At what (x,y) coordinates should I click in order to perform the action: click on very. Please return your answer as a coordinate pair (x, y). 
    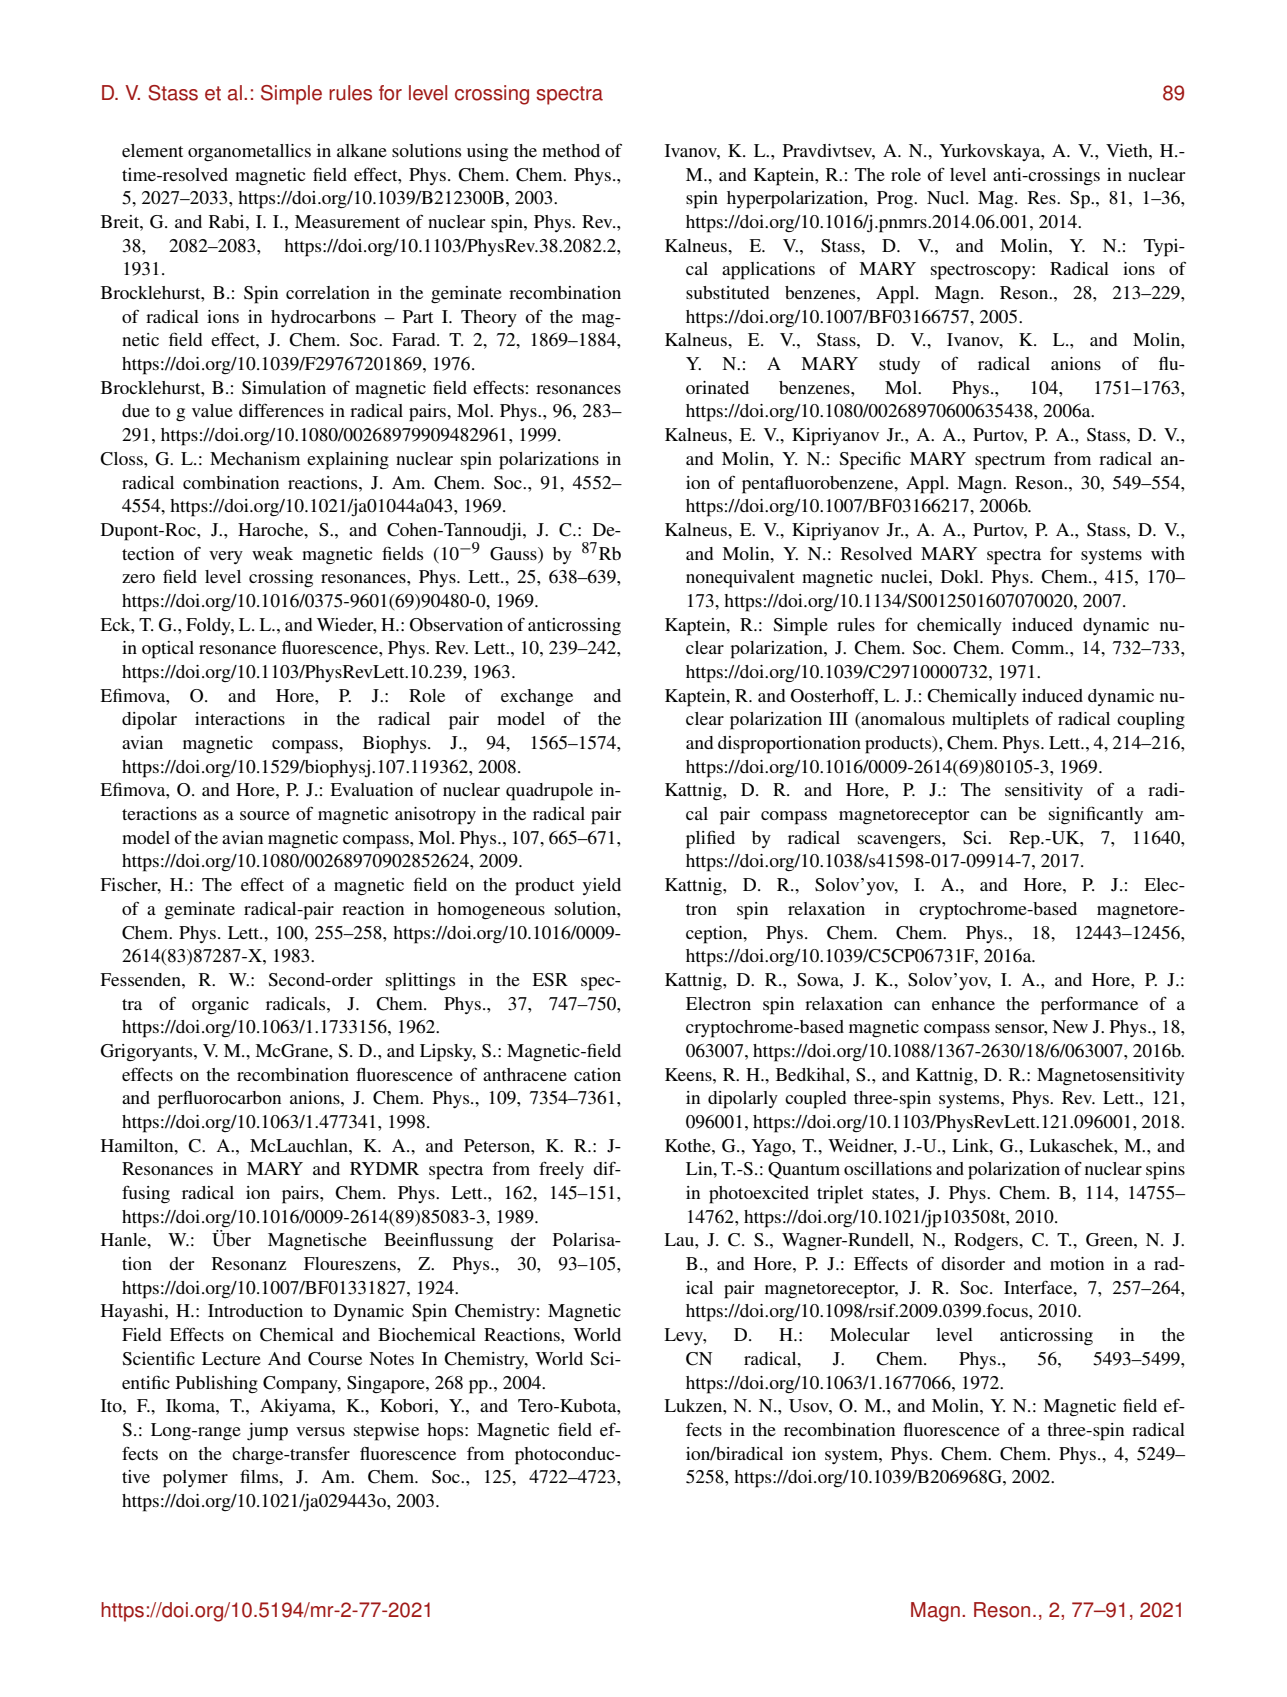
    Looking at the image, I should click on (226, 557).
